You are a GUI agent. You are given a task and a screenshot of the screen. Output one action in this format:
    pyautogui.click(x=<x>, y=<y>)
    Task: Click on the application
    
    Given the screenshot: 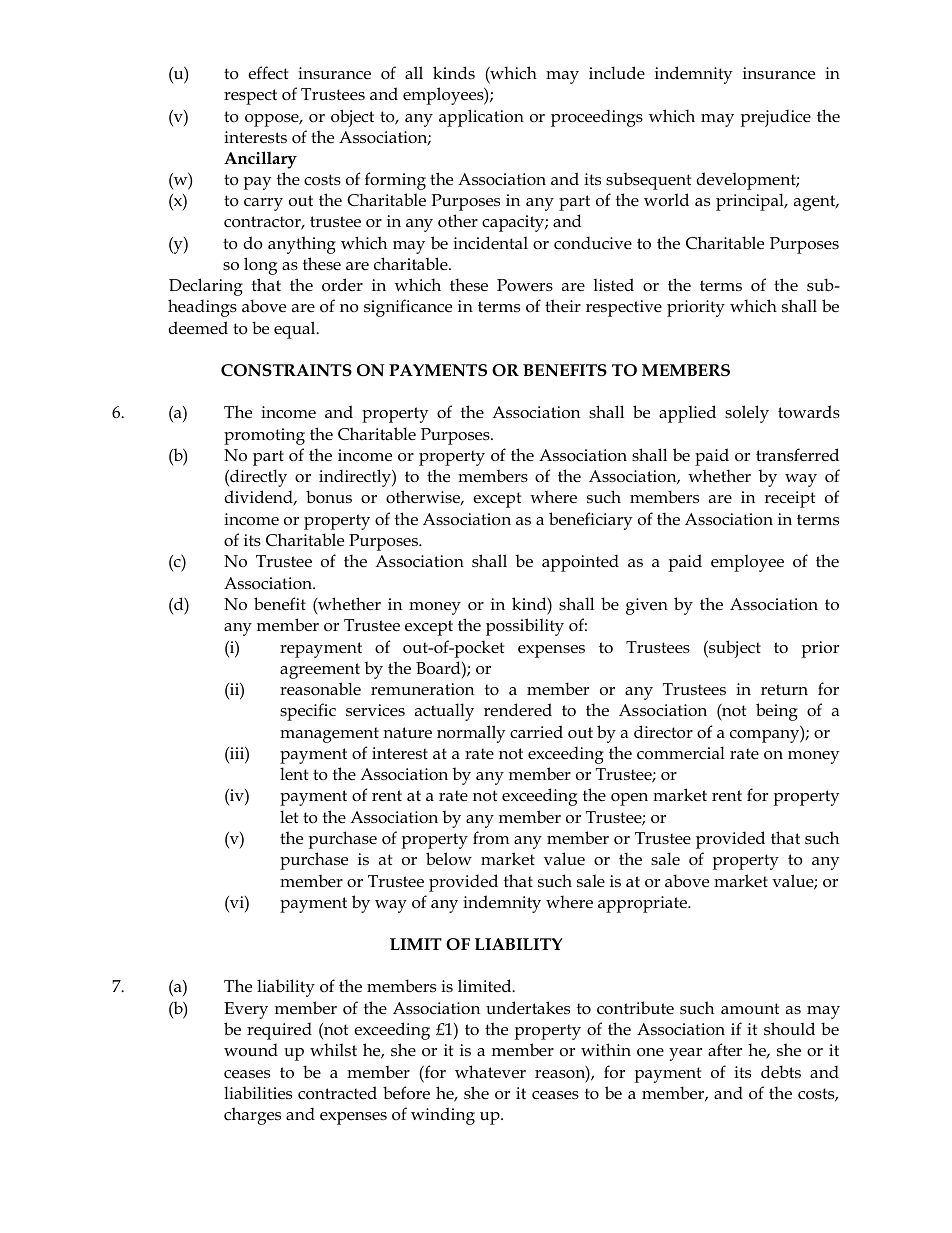 What is the action you would take?
    pyautogui.click(x=481, y=118)
